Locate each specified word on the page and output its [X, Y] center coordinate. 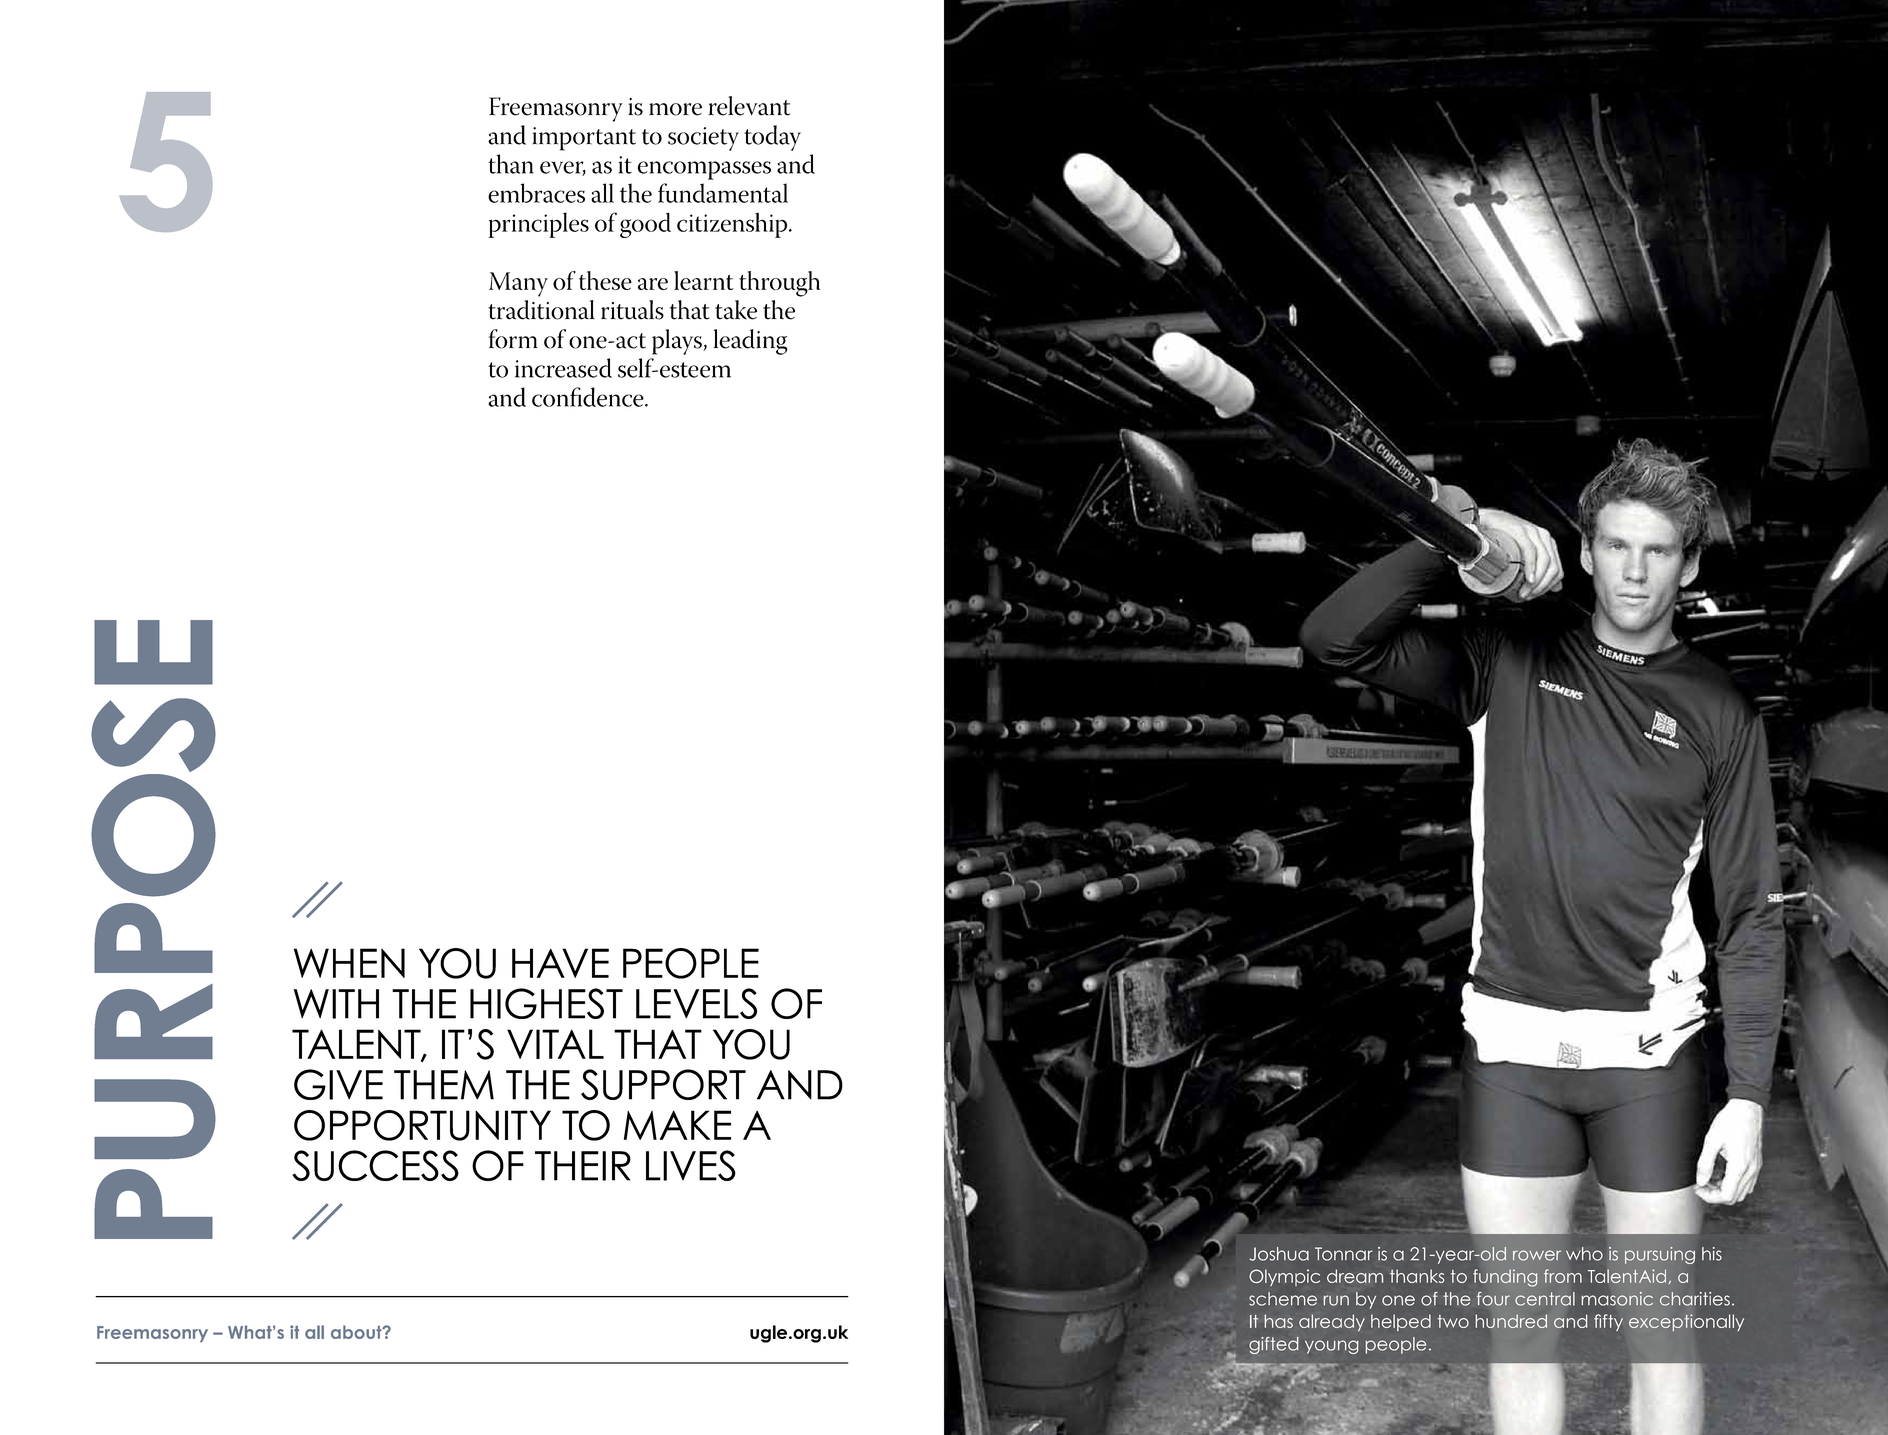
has [1278, 1321]
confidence [589, 397]
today [772, 138]
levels [696, 1003]
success [375, 1165]
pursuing [1660, 1255]
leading [751, 342]
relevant [749, 106]
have [560, 963]
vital [555, 1044]
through [779, 284]
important [584, 139]
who [1584, 1254]
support [663, 1084]
